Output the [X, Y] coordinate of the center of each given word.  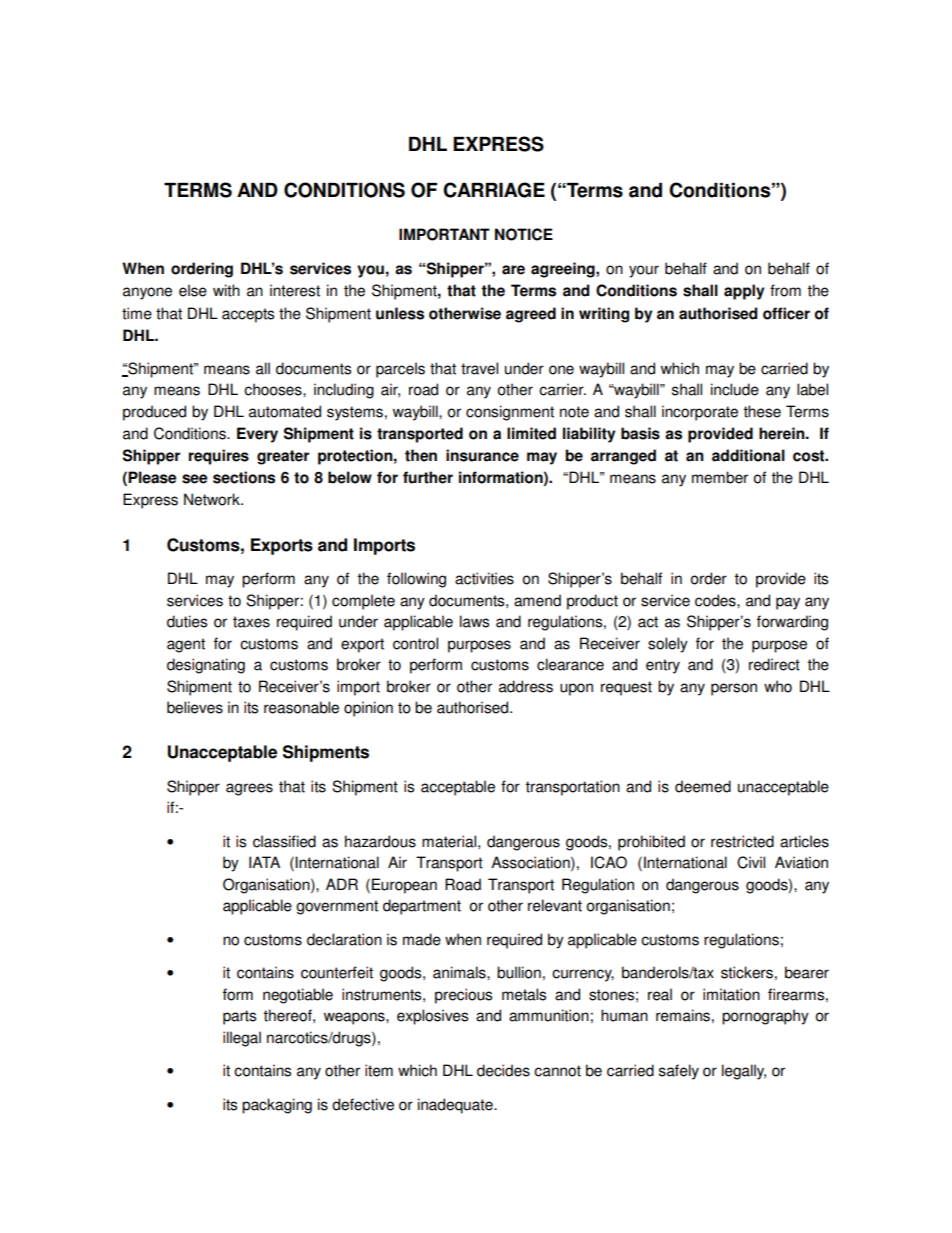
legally [744, 1072]
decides [503, 1070]
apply [744, 292]
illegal [242, 1039]
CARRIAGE [494, 190]
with [226, 290]
